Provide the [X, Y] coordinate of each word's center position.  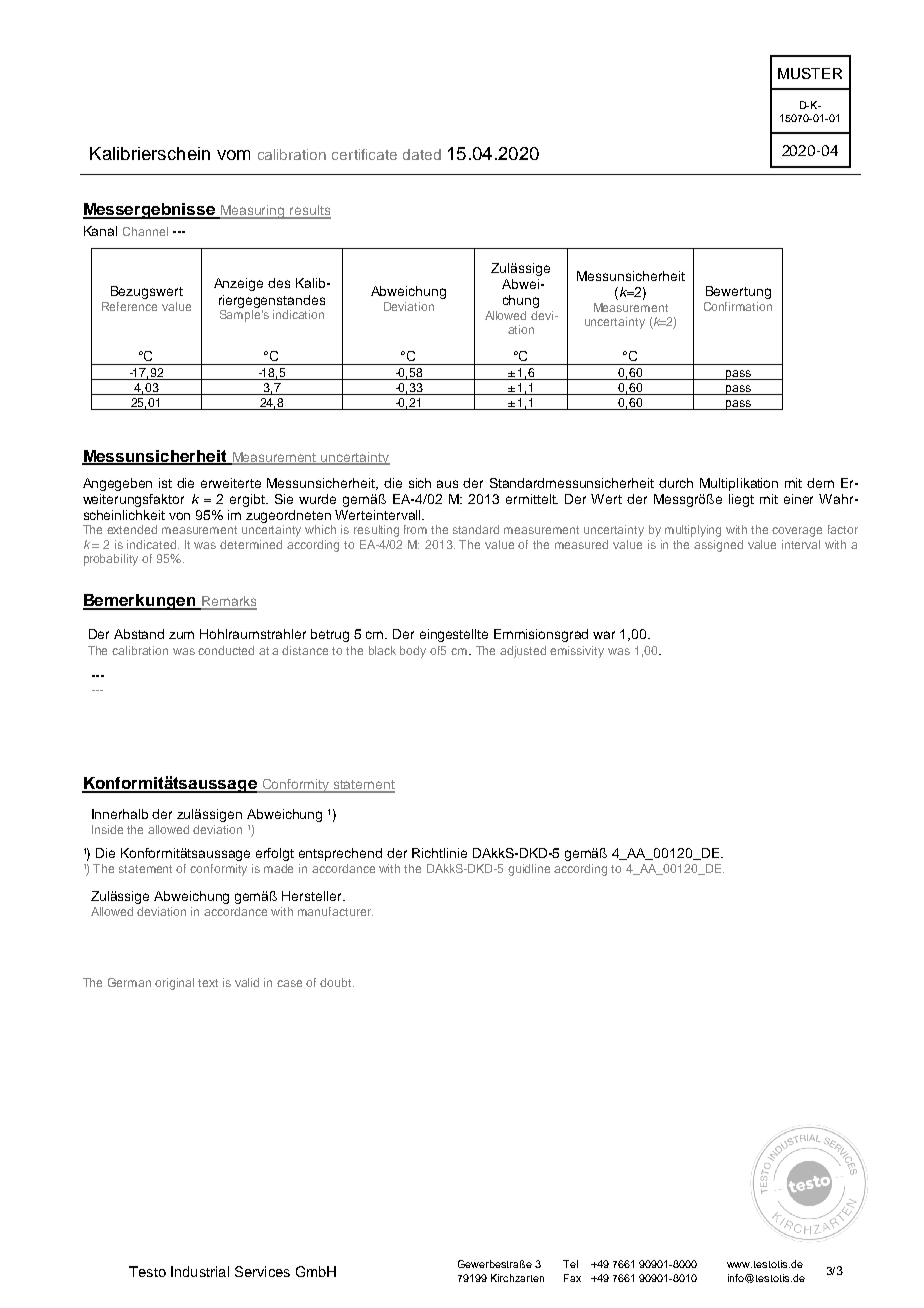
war [604, 635]
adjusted [523, 652]
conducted [226, 650]
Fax [572, 1278]
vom [233, 155]
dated [422, 154]
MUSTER [810, 73]
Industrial [200, 1271]
